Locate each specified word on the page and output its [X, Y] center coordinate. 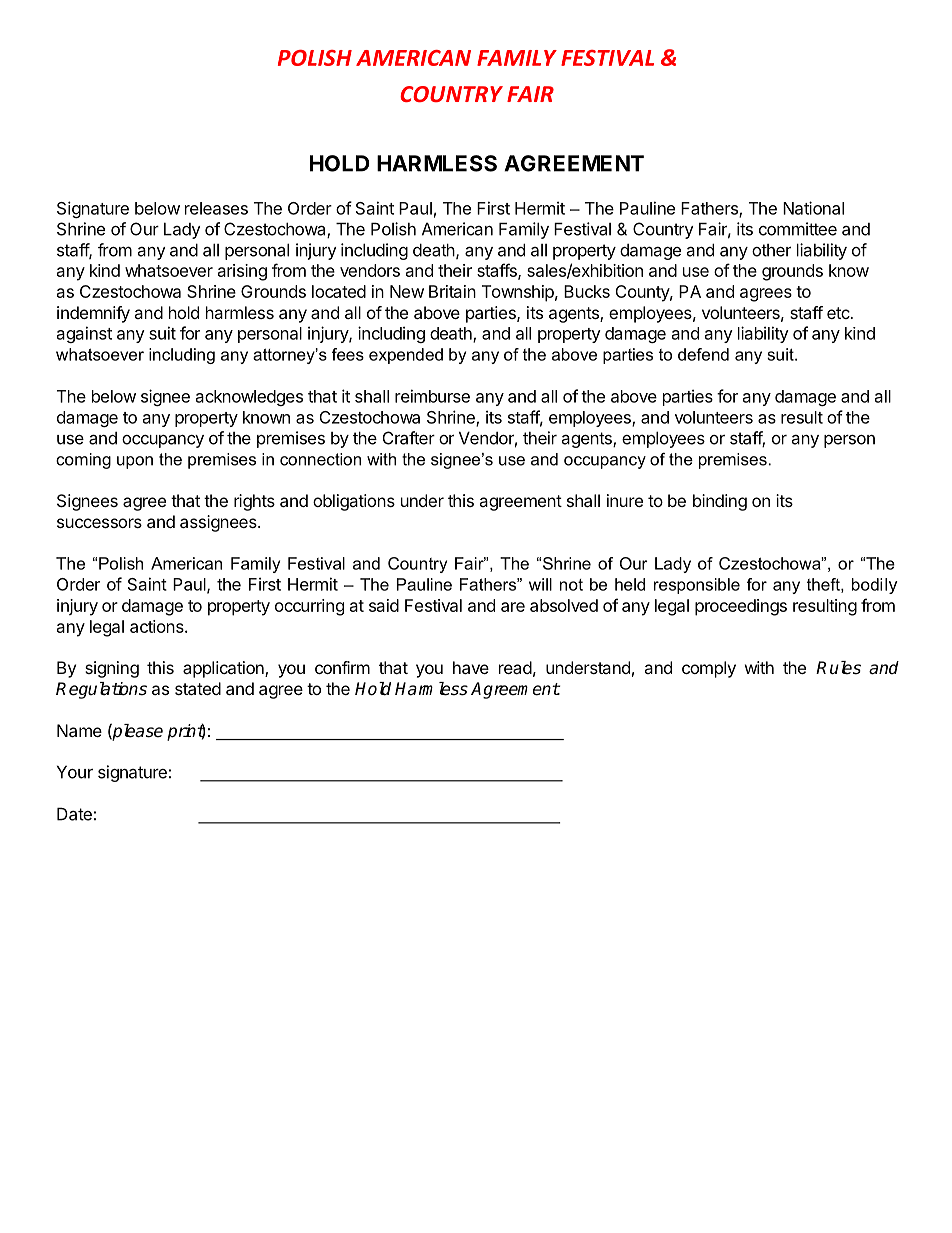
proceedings [741, 607]
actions [158, 626]
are [513, 607]
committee [798, 229]
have [471, 667]
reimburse [432, 396]
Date [74, 814]
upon [135, 462]
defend [703, 354]
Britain [452, 291]
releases [216, 208]
